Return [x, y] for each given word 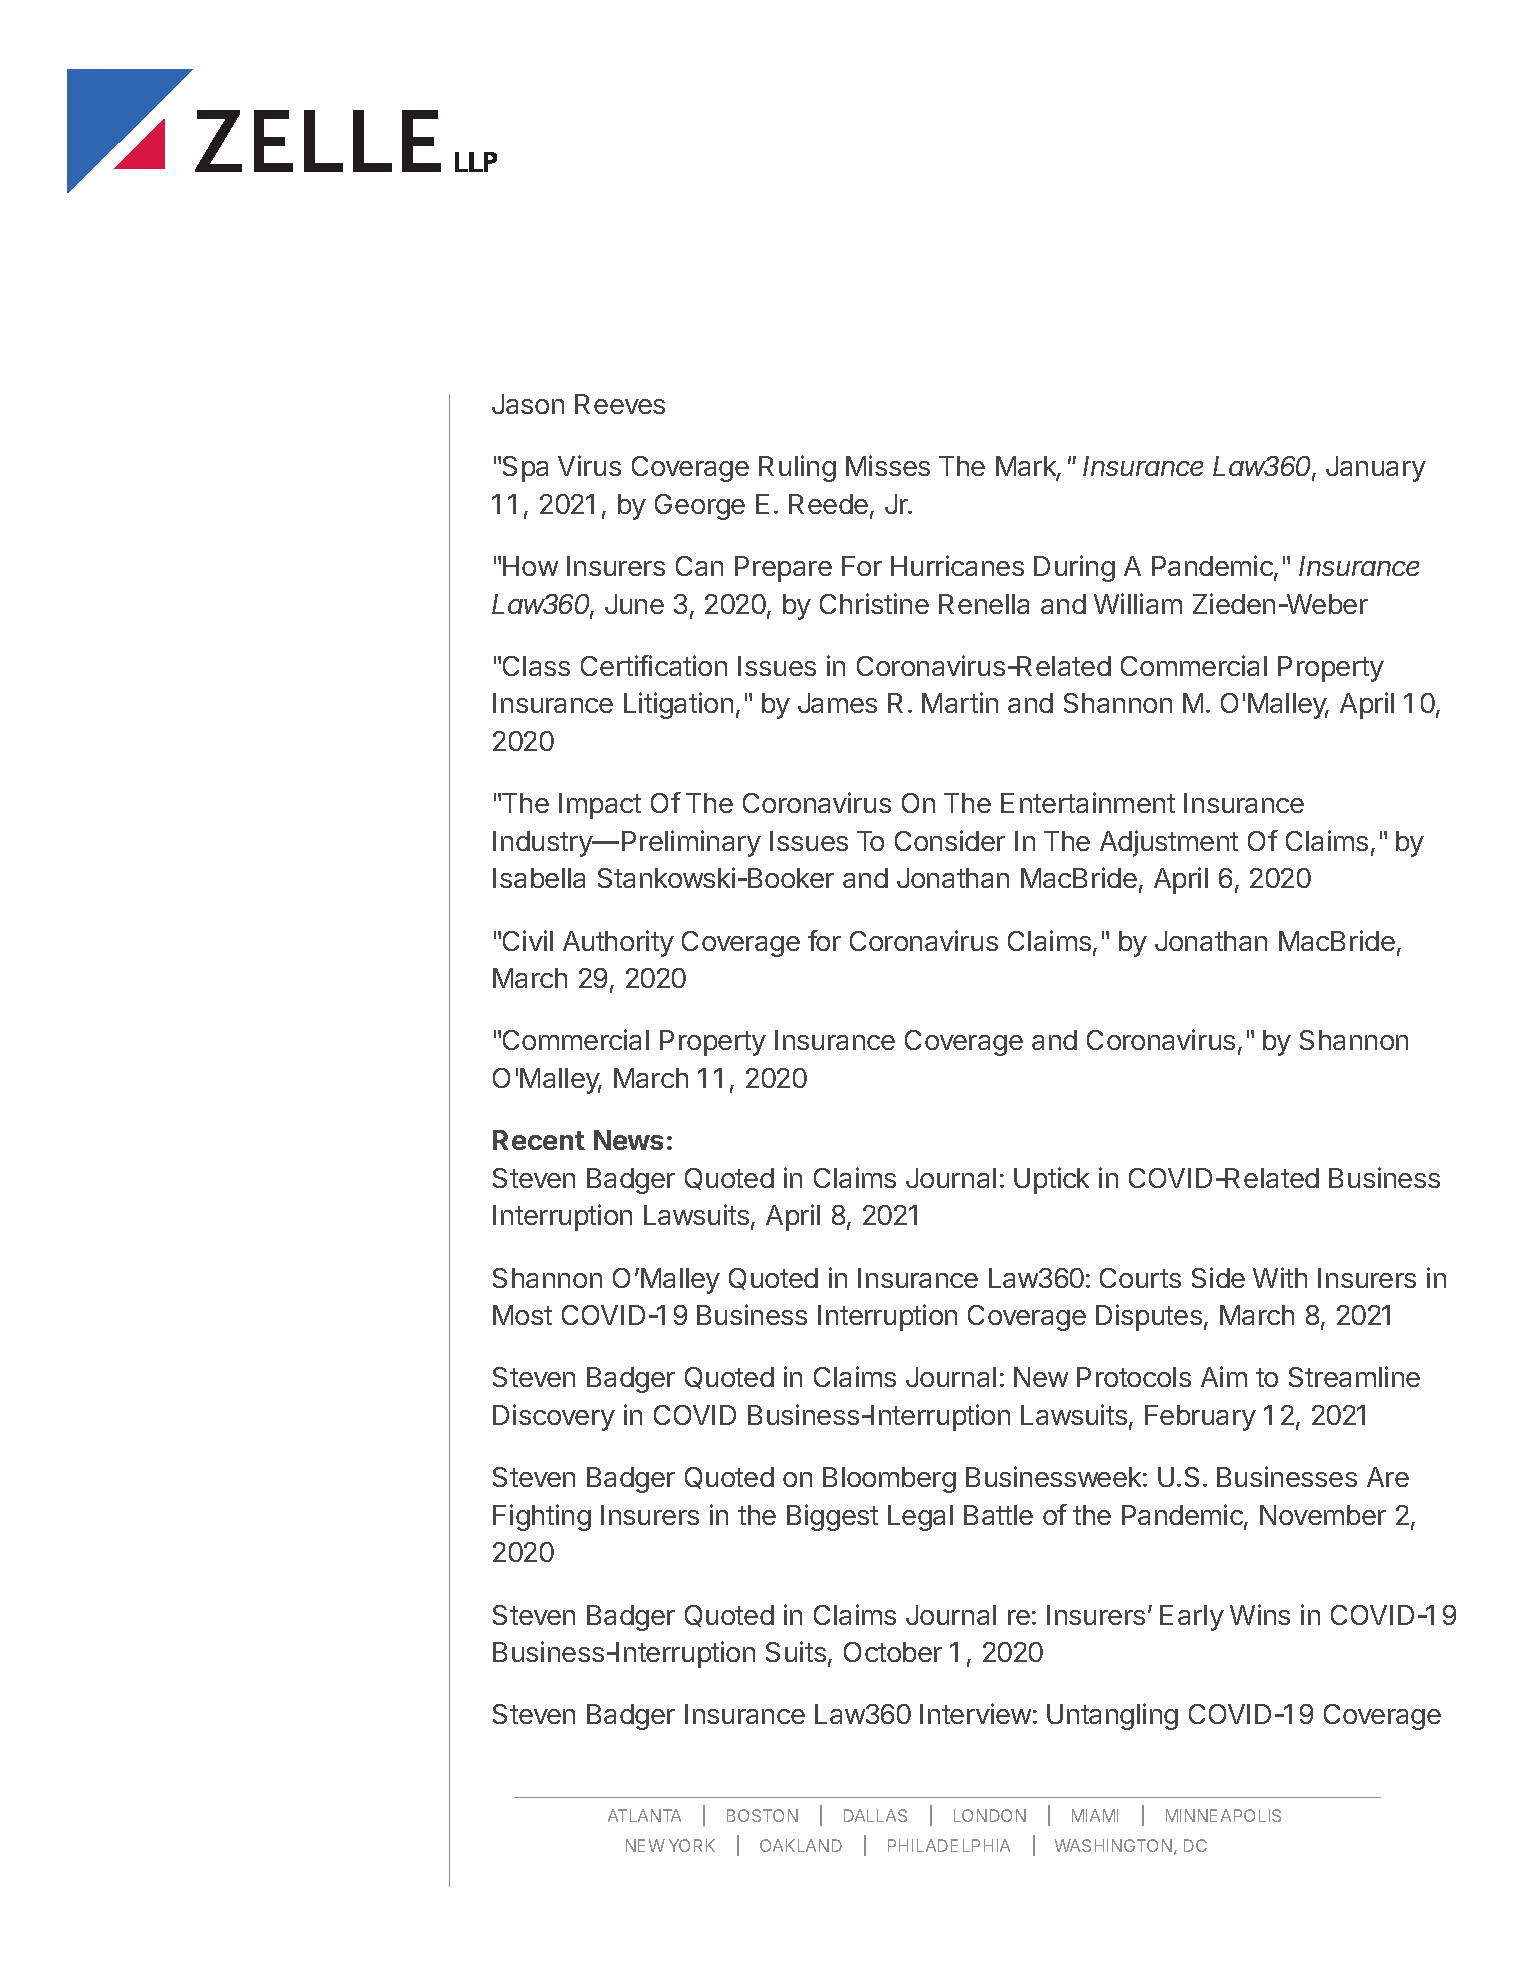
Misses [888, 465]
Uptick [1051, 1180]
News [628, 1140]
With [1280, 1277]
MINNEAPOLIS [1223, 1815]
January [1376, 469]
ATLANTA [644, 1815]
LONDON [990, 1815]
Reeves [620, 404]
